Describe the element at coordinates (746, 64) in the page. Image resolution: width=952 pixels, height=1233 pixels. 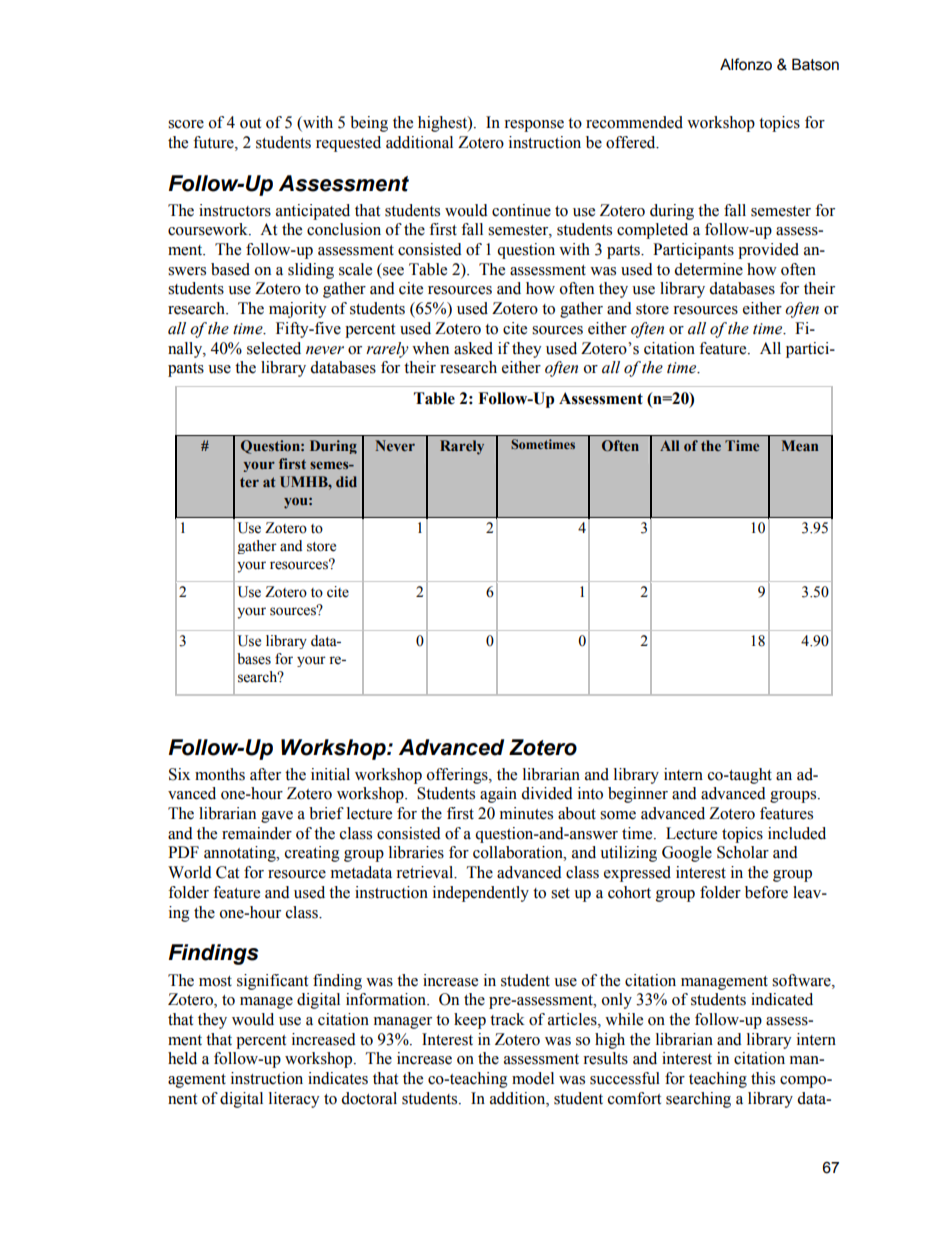
I see `Alfonzo` at that location.
